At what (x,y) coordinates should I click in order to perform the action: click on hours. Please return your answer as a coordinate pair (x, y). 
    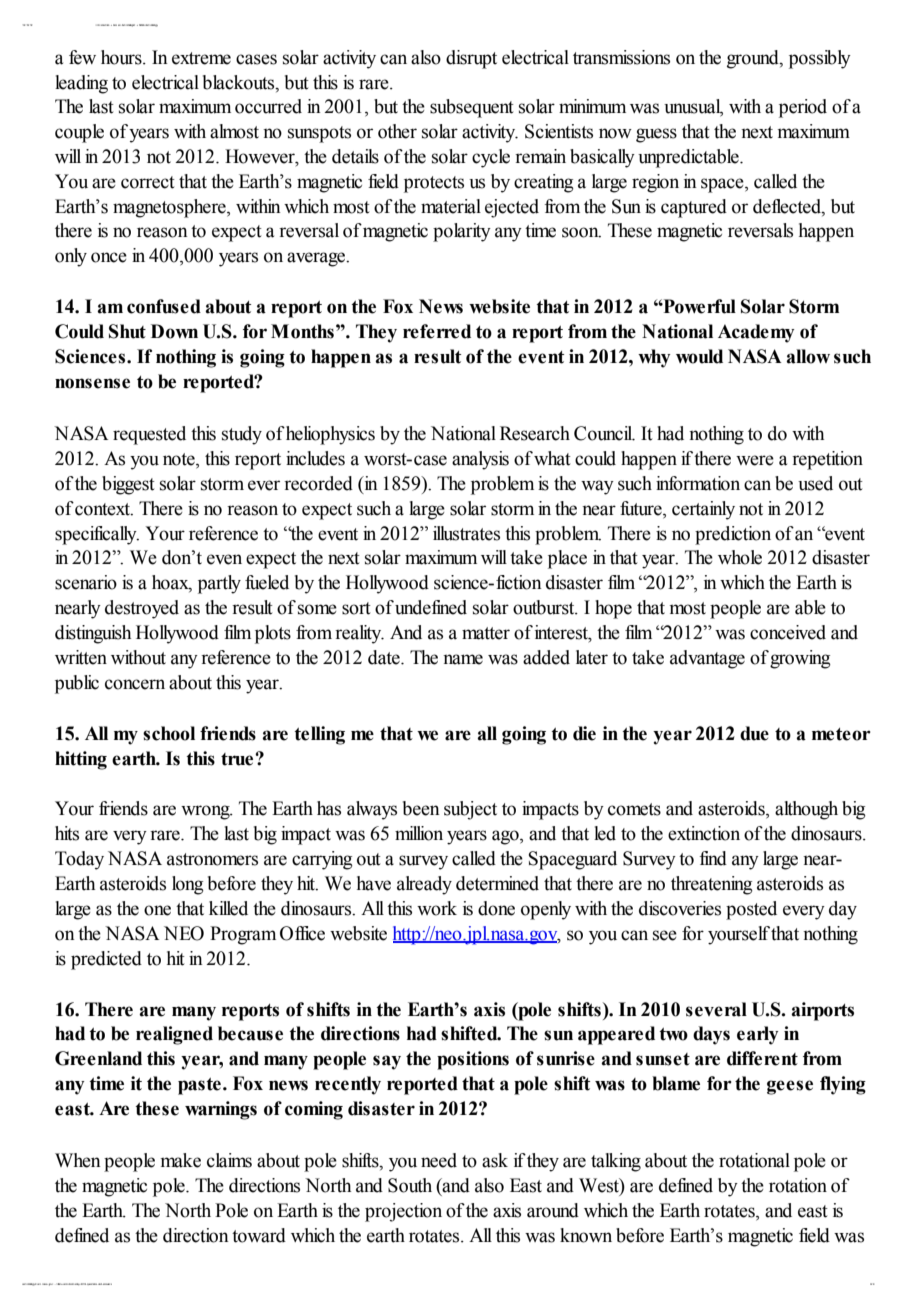
    Looking at the image, I should click on (122, 57).
